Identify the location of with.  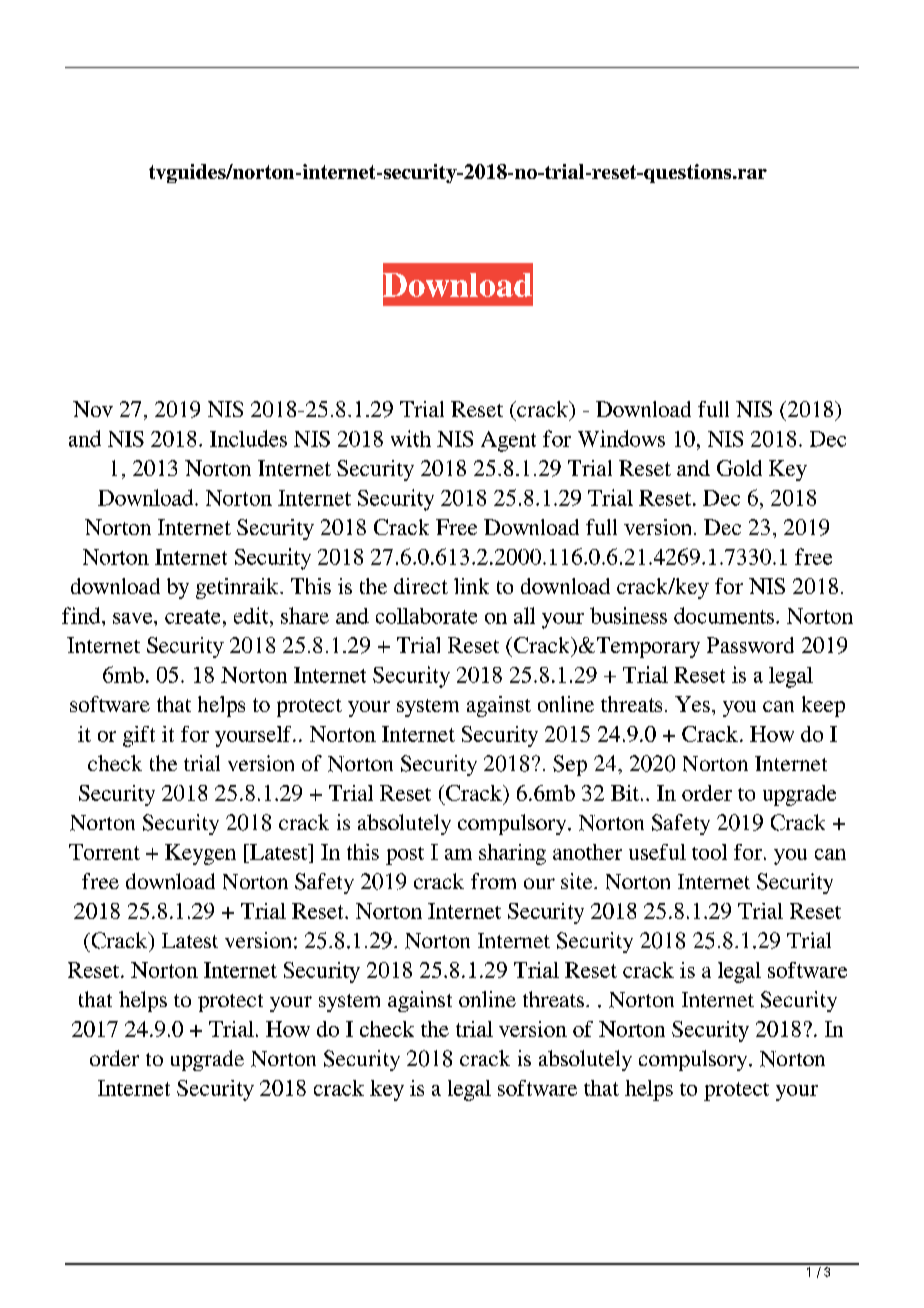
(411, 438).
